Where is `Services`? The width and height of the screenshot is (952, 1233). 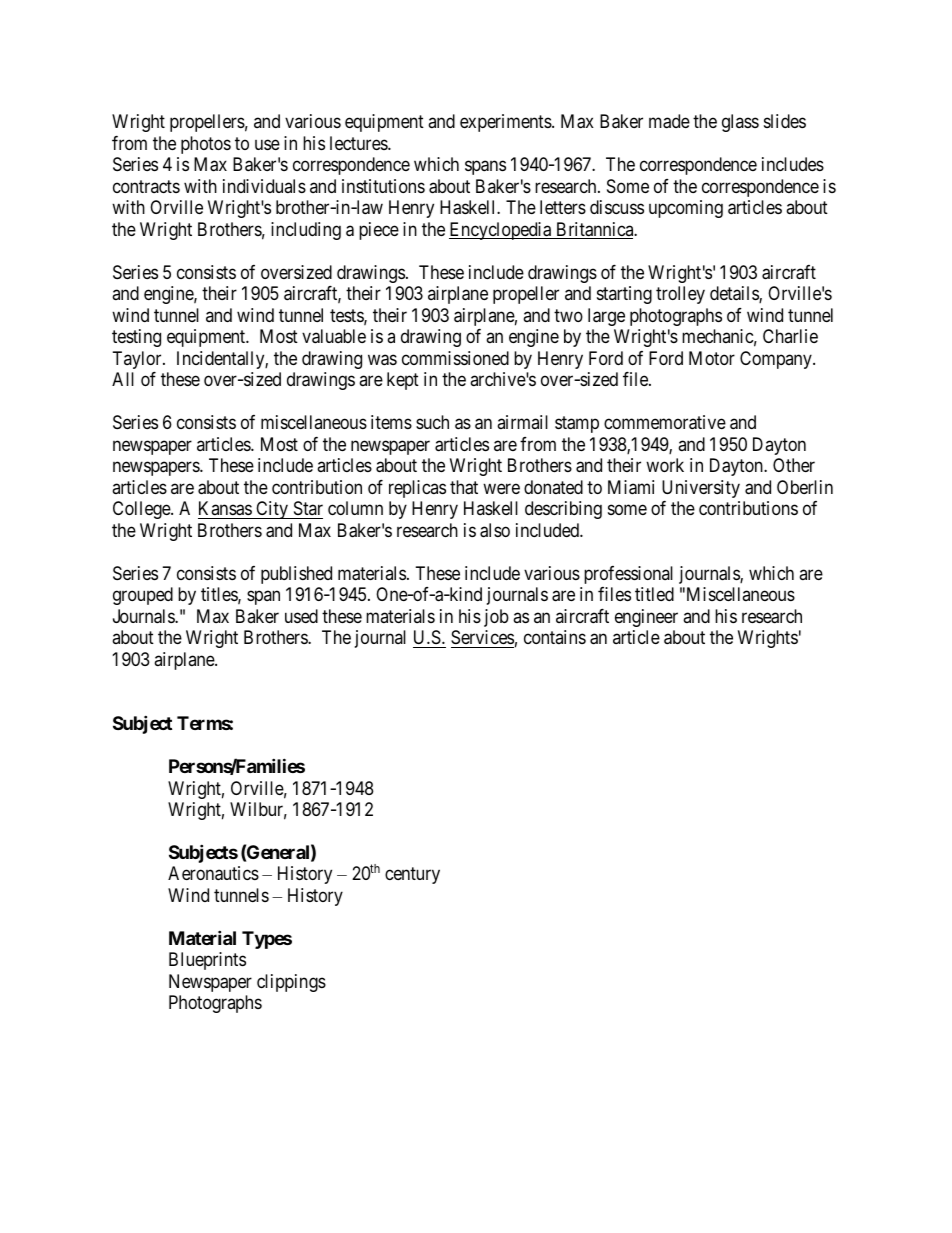 Services is located at coordinates (482, 637).
